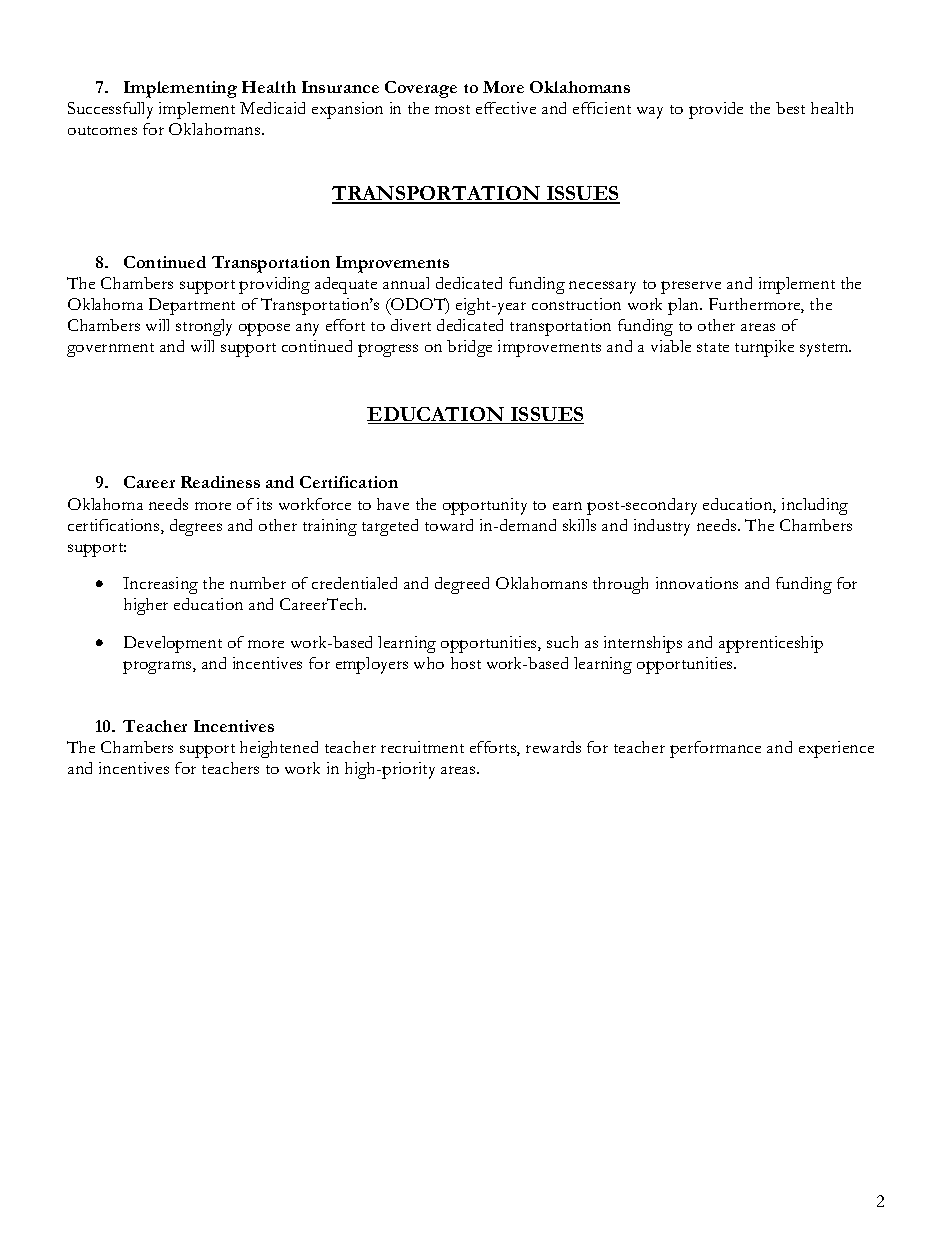  What do you see at coordinates (192, 306) in the page?
I see `Department` at bounding box center [192, 306].
